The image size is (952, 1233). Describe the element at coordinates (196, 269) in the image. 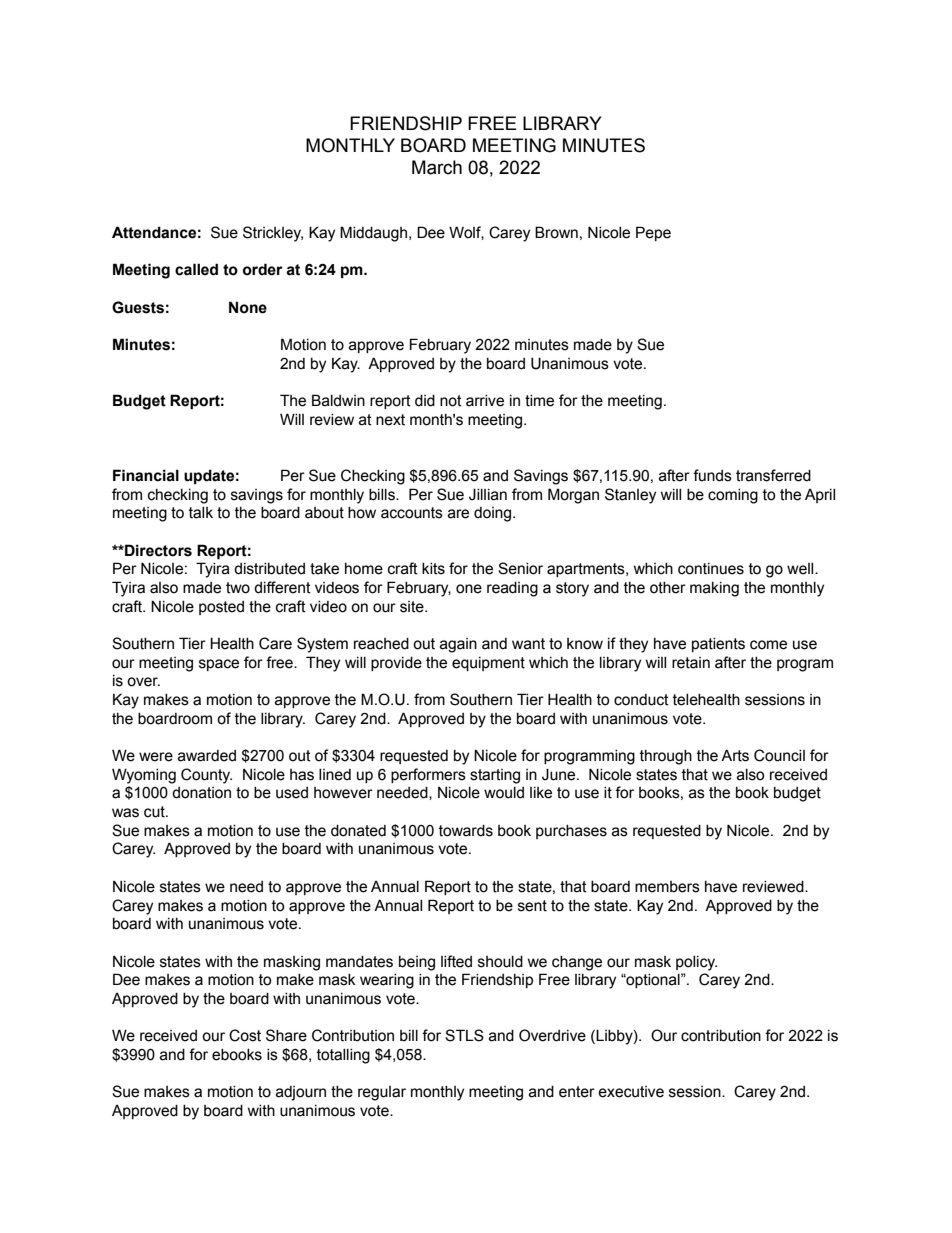

I see `called` at that location.
